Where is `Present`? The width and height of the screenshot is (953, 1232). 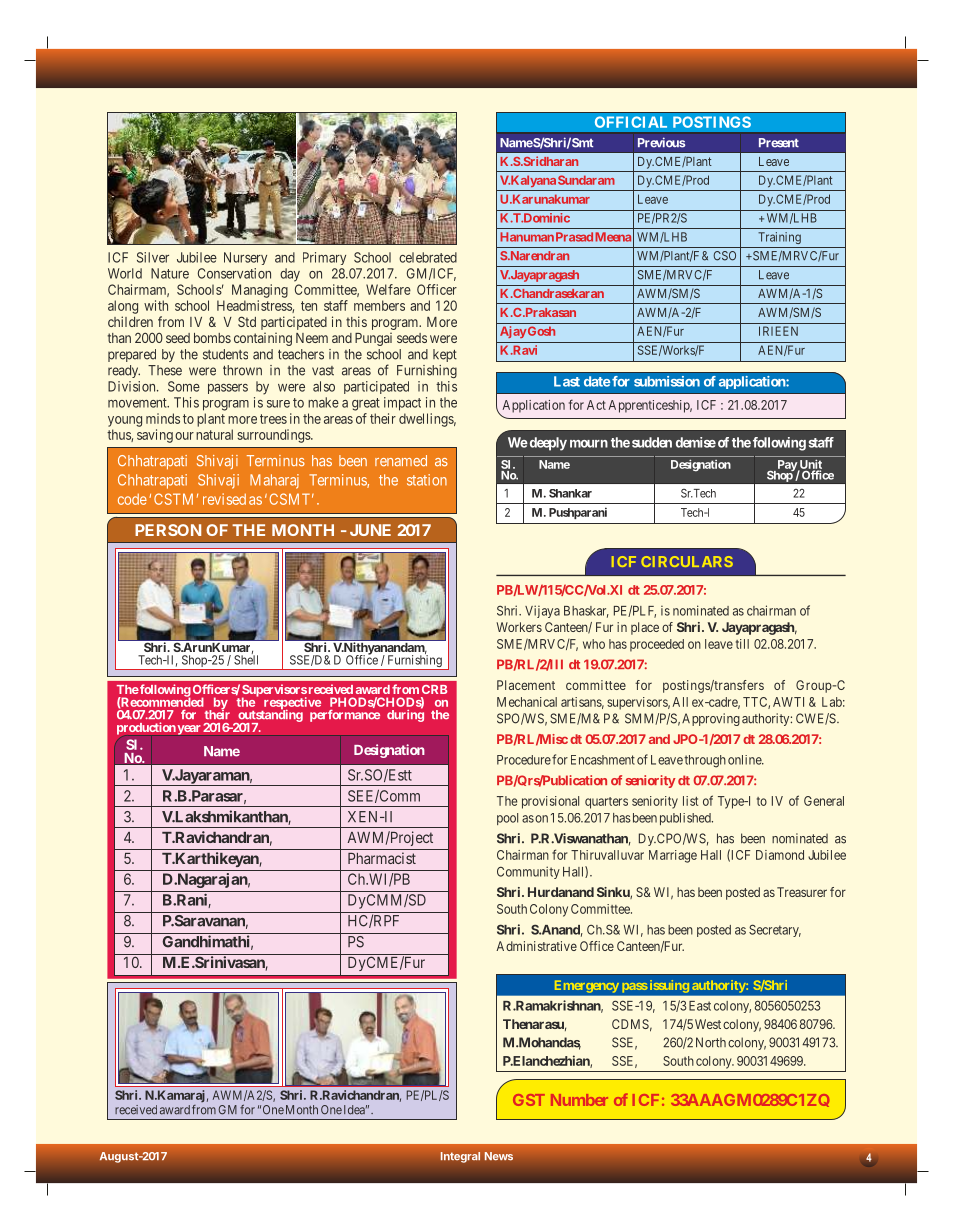
Present is located at coordinates (779, 143).
